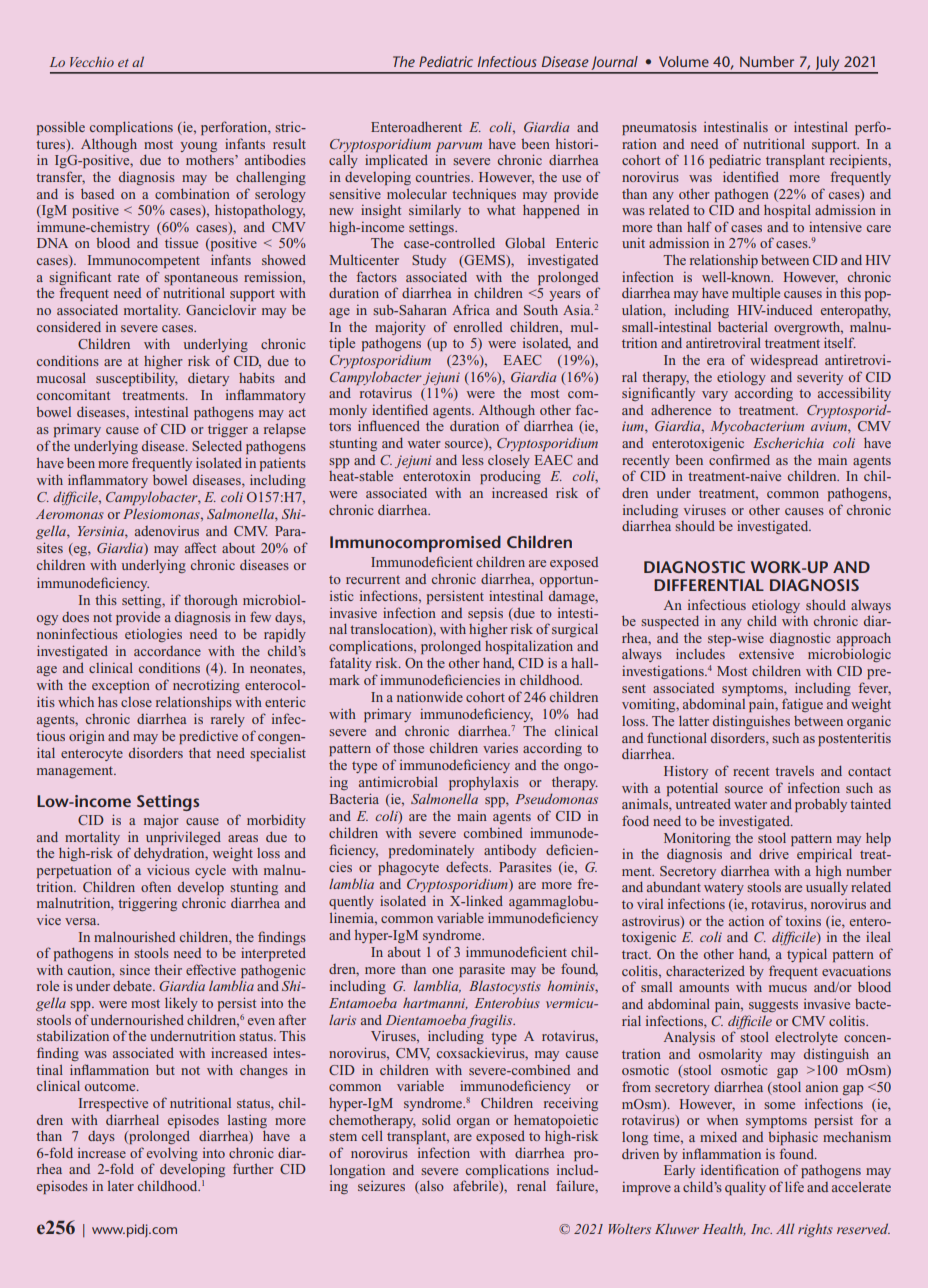 The image size is (928, 1288). Describe the element at coordinates (431, 1187) in the screenshot. I see `also` at that location.
